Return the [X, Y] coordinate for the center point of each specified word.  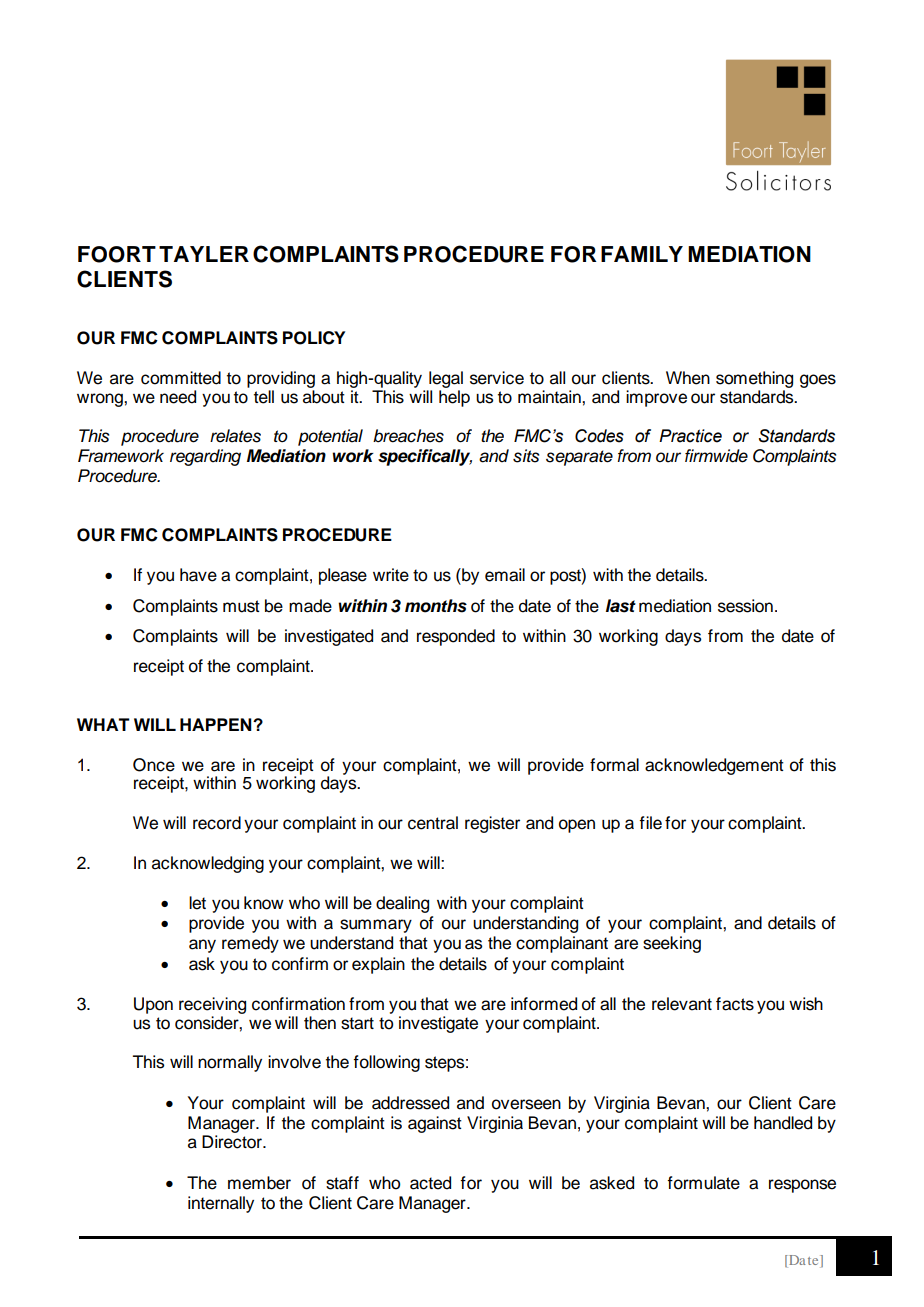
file [650, 823]
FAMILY [642, 254]
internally [221, 1204]
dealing [402, 904]
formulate [703, 1183]
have [198, 575]
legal [446, 379]
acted [430, 1183]
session [745, 606]
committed [181, 378]
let [197, 903]
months [436, 606]
